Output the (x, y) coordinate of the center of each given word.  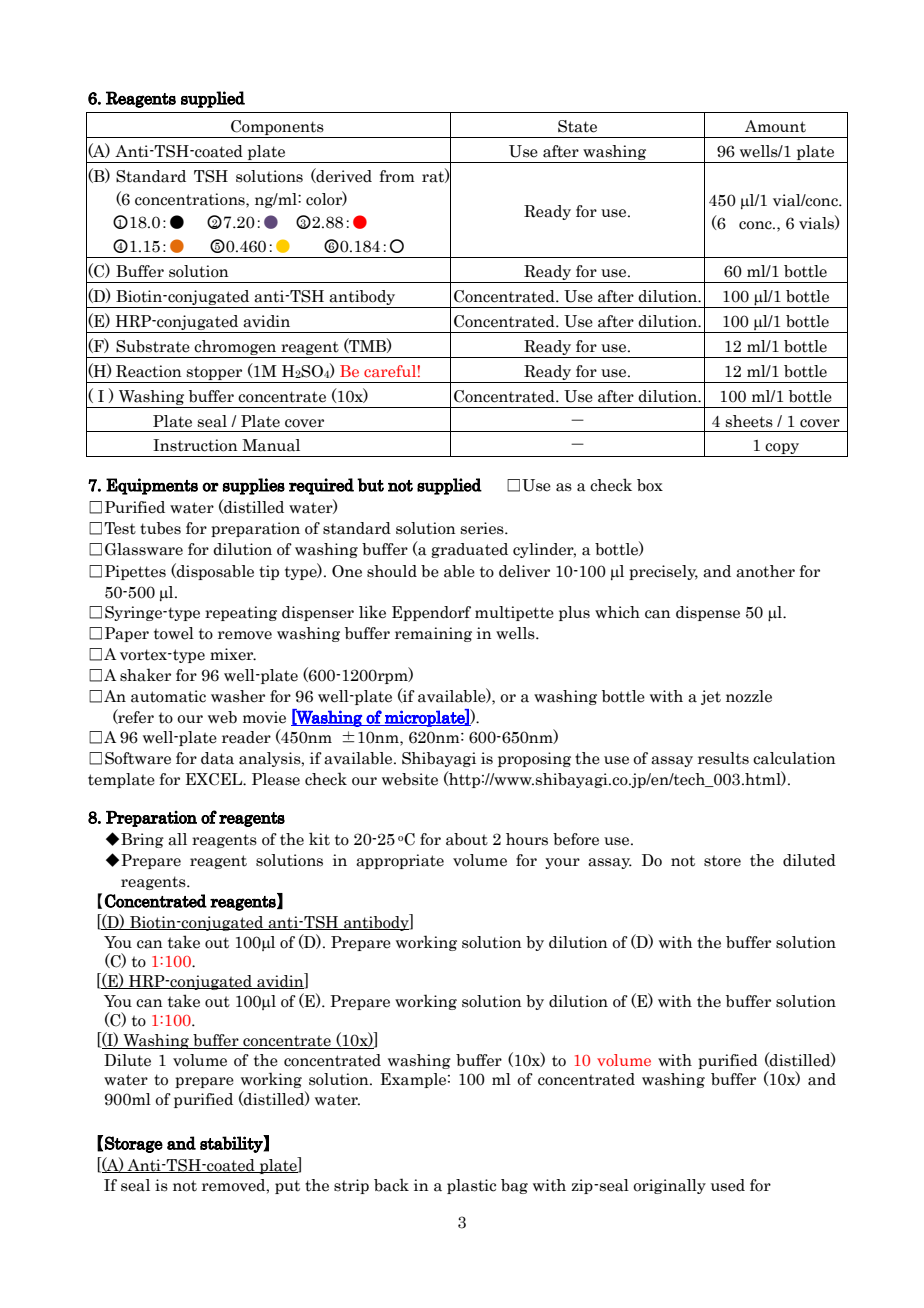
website (410, 779)
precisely (663, 572)
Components (277, 129)
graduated (469, 550)
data (217, 758)
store (722, 861)
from (397, 176)
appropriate (400, 861)
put (287, 1187)
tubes (160, 528)
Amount (775, 126)
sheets (749, 421)
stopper (215, 374)
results (723, 758)
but (370, 485)
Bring (142, 840)
